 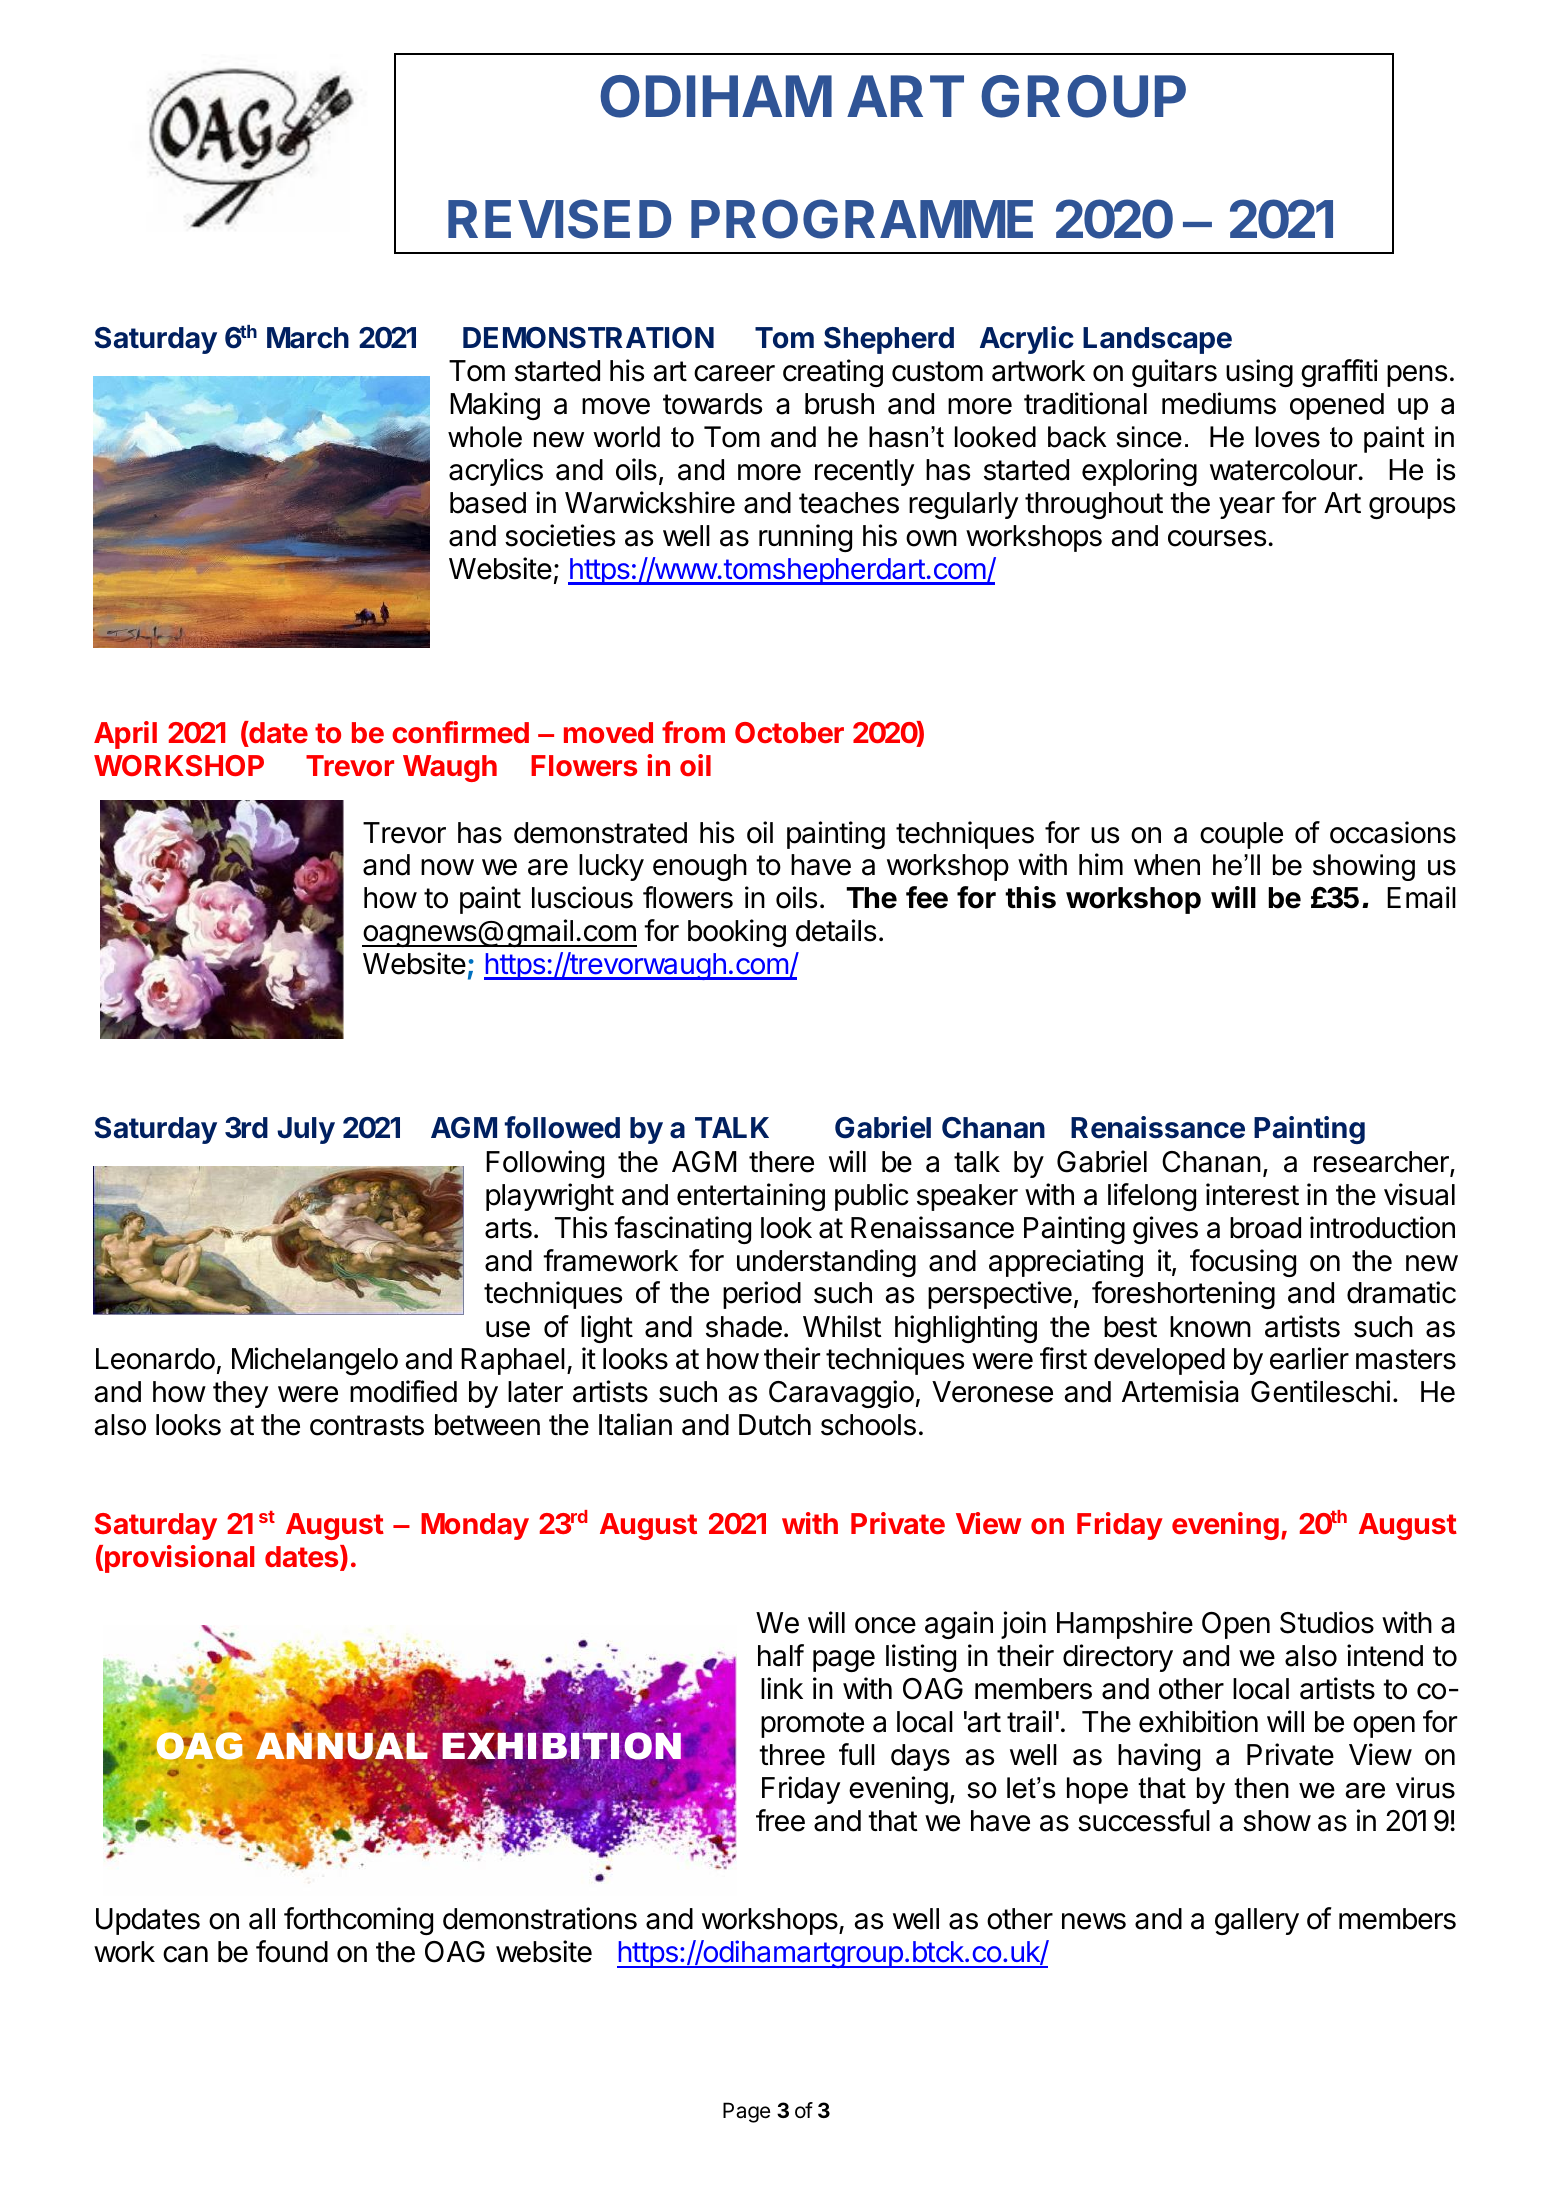 I want to click on April, so click(x=125, y=735).
